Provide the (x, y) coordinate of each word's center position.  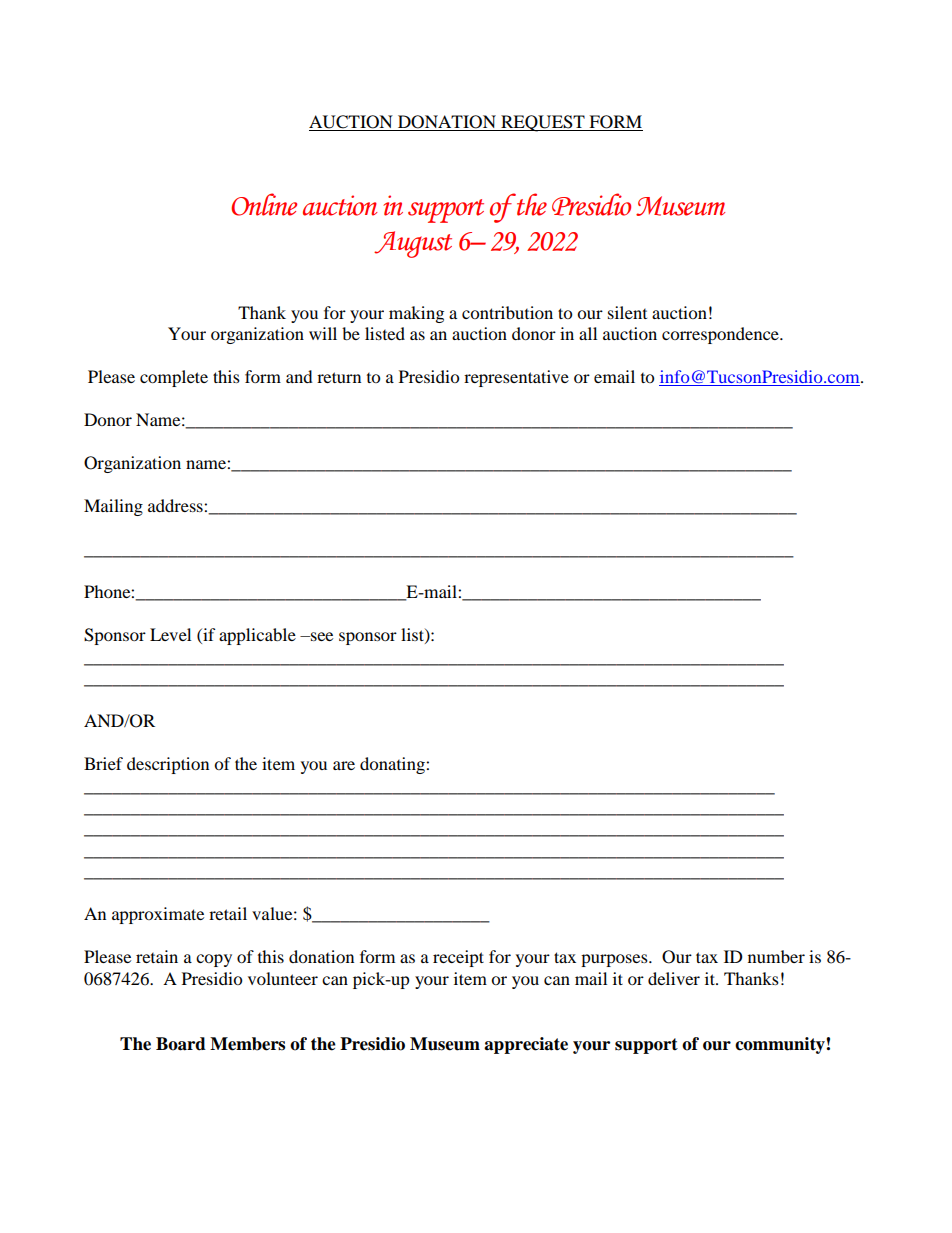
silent (627, 312)
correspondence (721, 335)
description (168, 765)
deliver (674, 978)
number (776, 956)
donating (393, 765)
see (321, 636)
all (588, 333)
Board (181, 1044)
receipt (458, 958)
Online (264, 204)
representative (516, 378)
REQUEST (543, 123)
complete (174, 378)
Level (170, 634)
